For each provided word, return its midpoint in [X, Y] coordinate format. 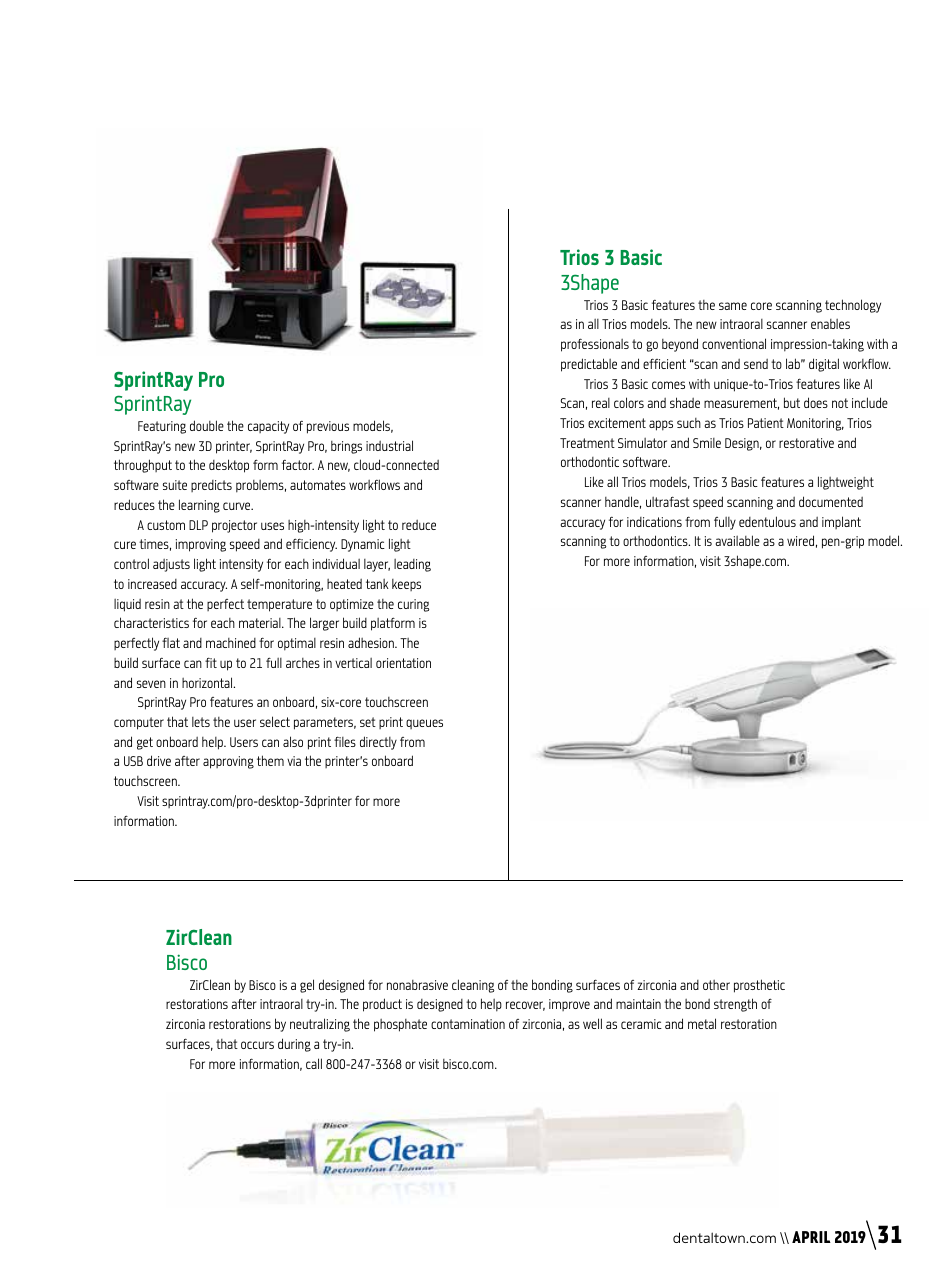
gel [307, 986]
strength [735, 1005]
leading [412, 565]
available [737, 540]
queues [424, 724]
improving [201, 545]
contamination [468, 1024]
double [207, 425]
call [314, 1063]
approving [228, 762]
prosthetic [759, 986]
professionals [595, 345]
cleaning [473, 986]
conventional [734, 343]
